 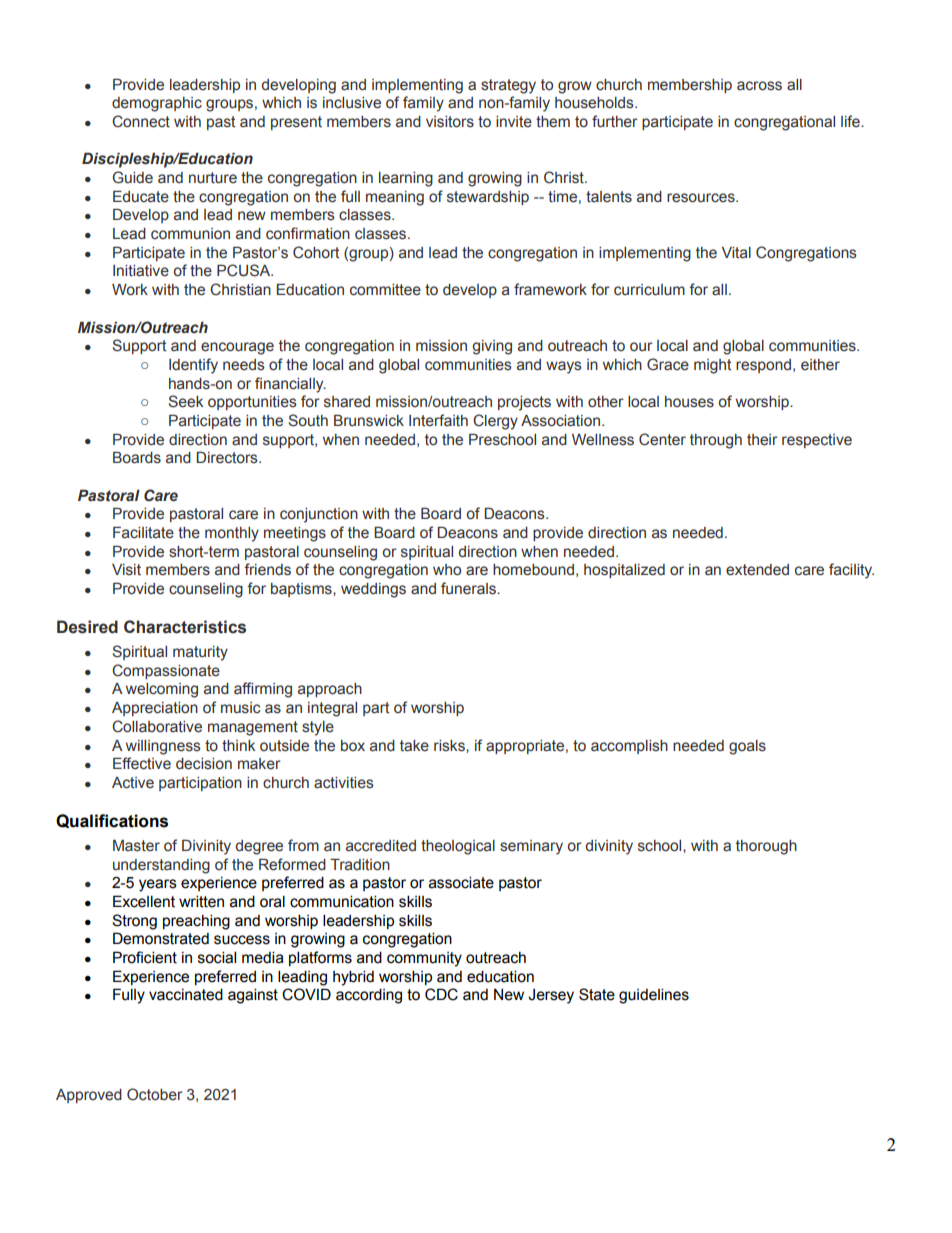 I want to click on theological, so click(x=458, y=847).
